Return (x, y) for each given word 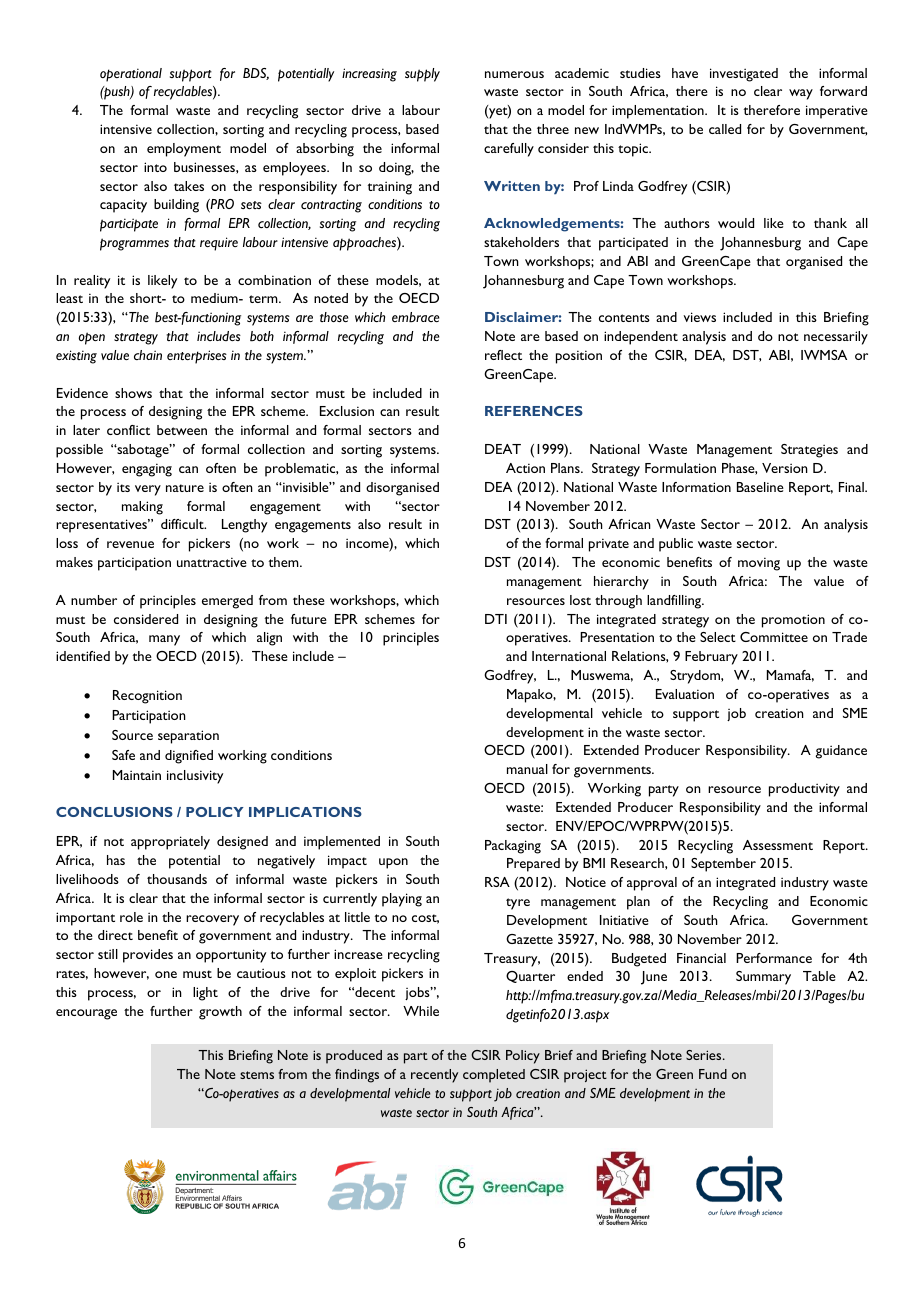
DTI (496, 619)
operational (131, 75)
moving (759, 564)
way (801, 94)
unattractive (212, 562)
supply (422, 75)
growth (220, 1013)
